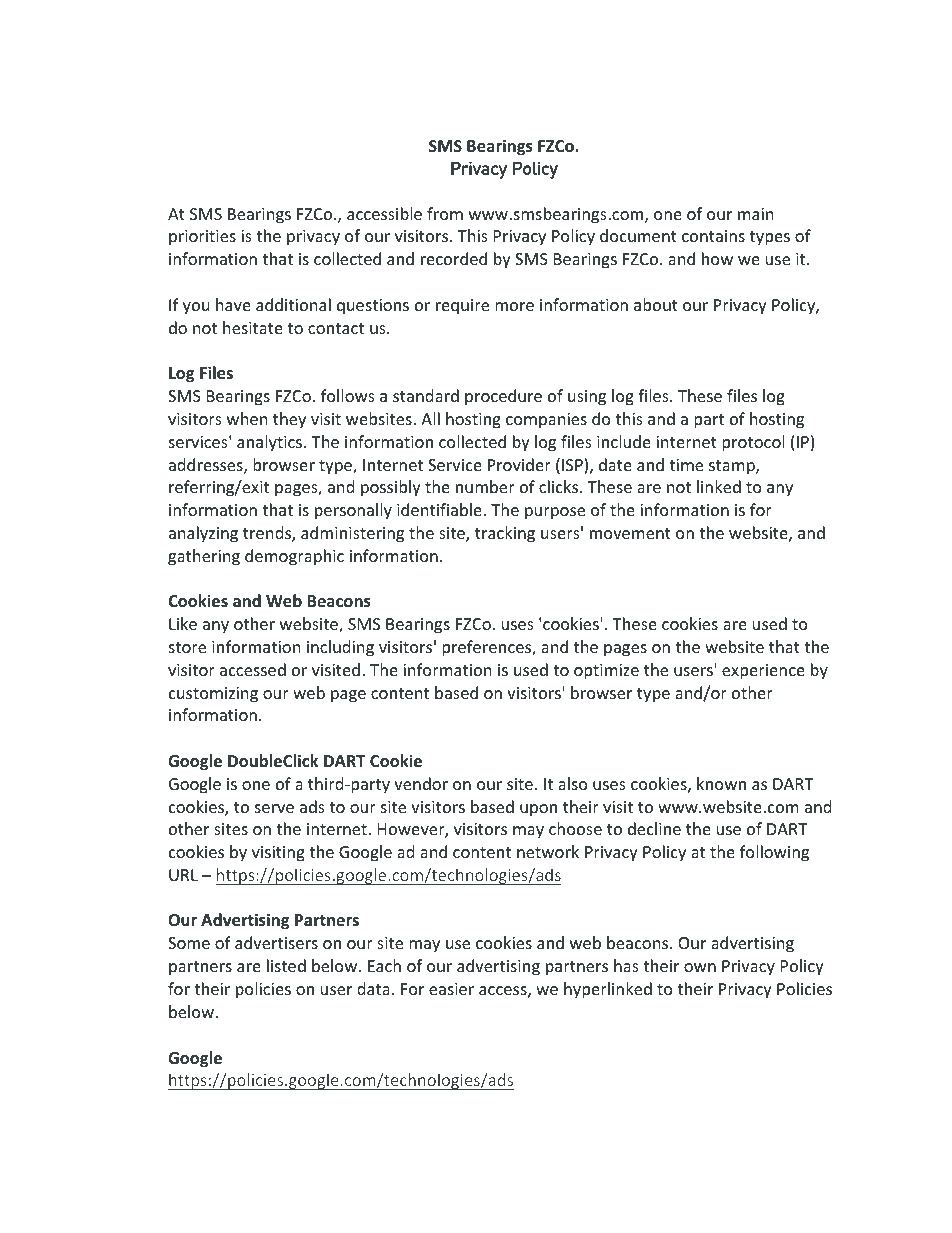 This document has width=952, height=1233. Describe the element at coordinates (626, 965) in the document. I see `has` at that location.
